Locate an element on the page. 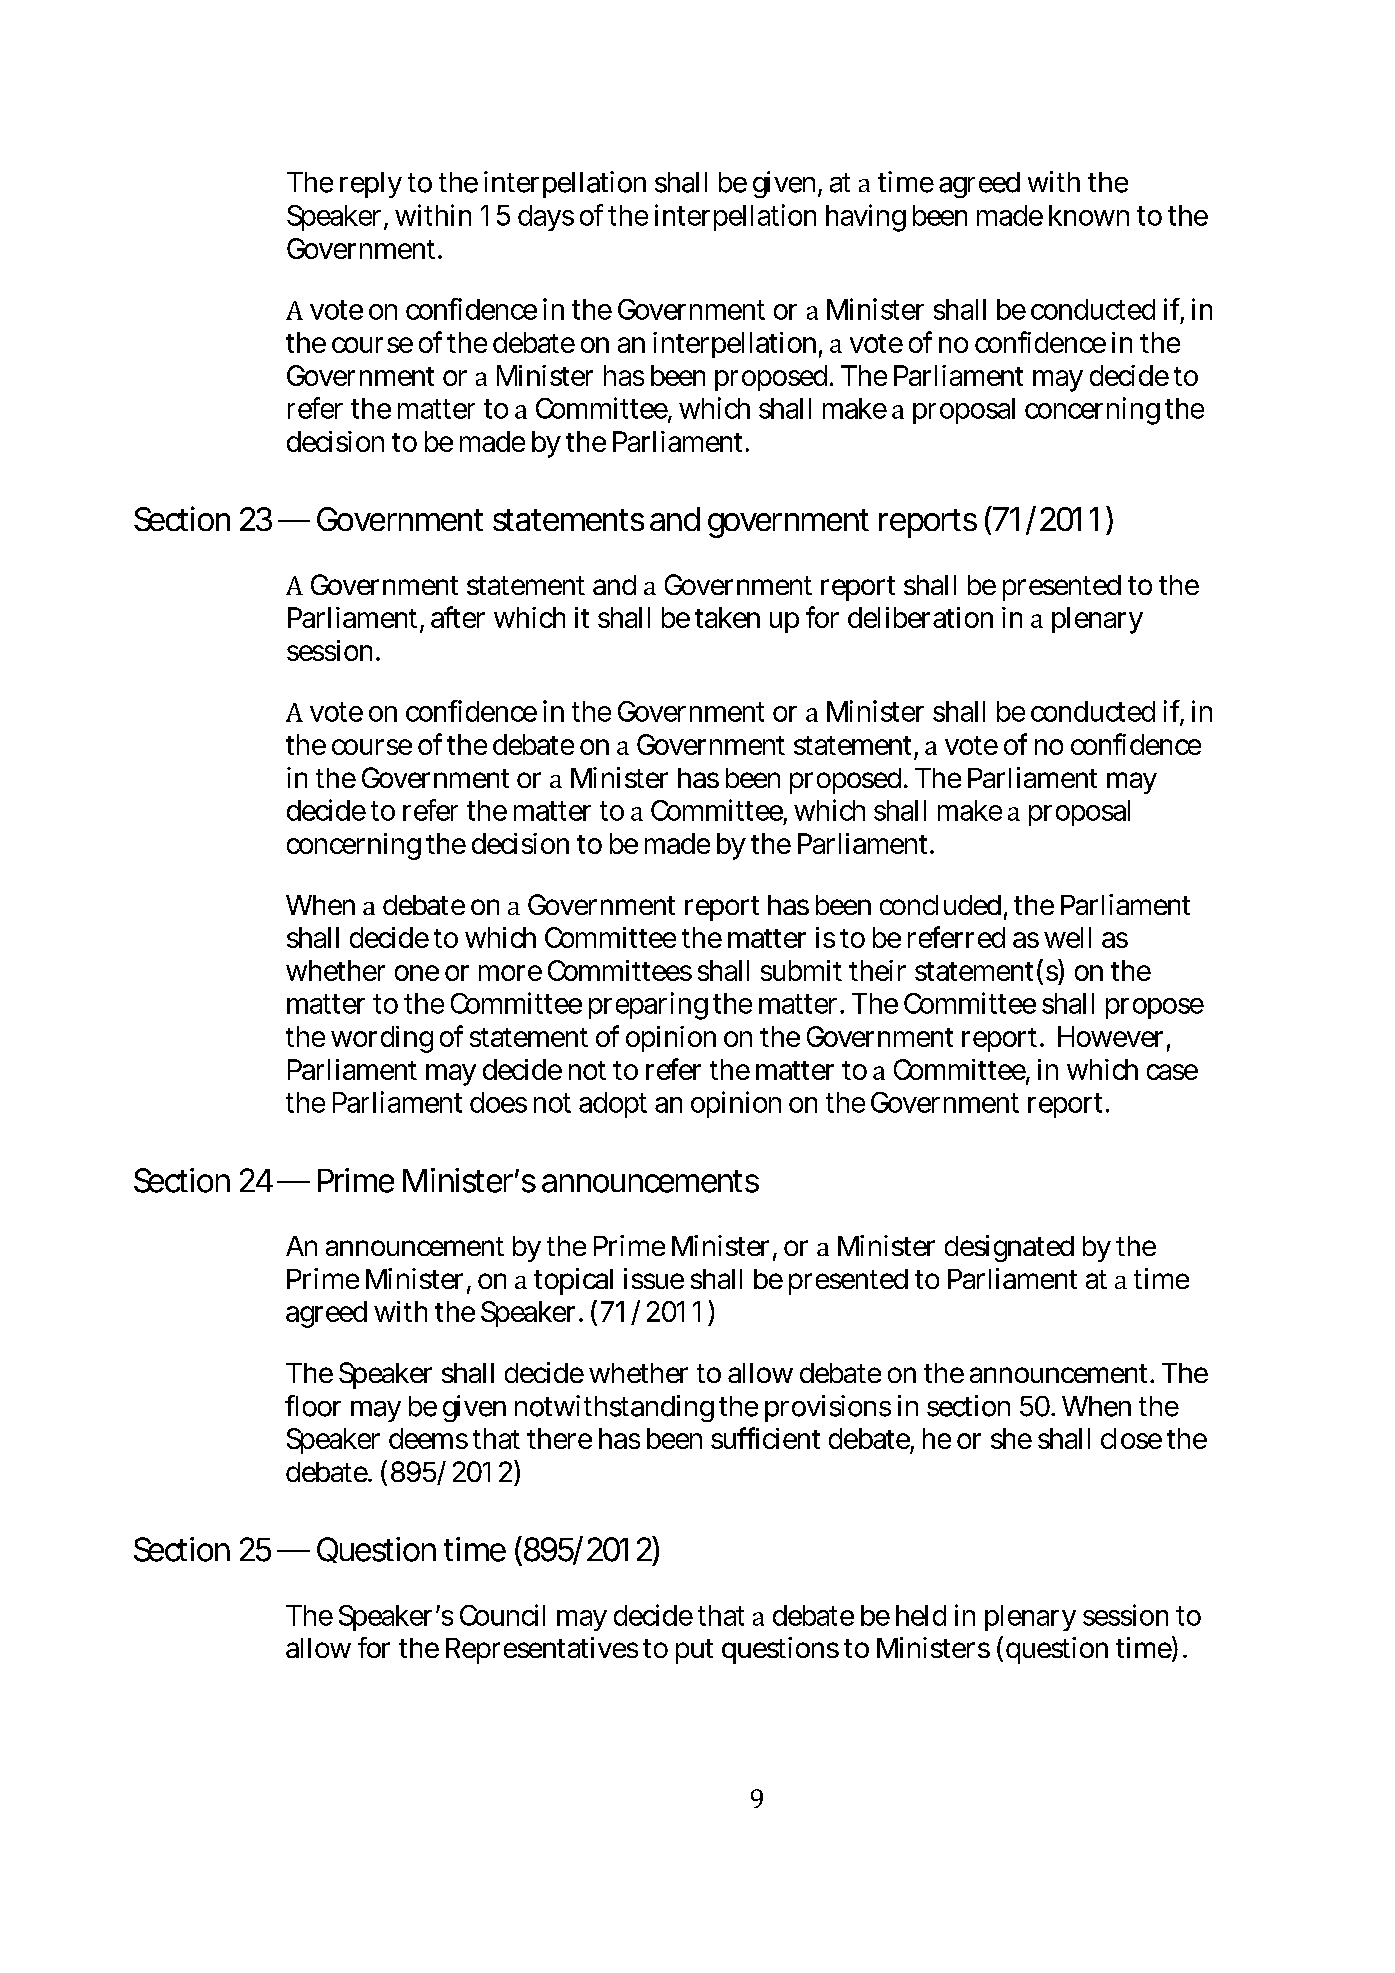  put is located at coordinates (694, 1651).
